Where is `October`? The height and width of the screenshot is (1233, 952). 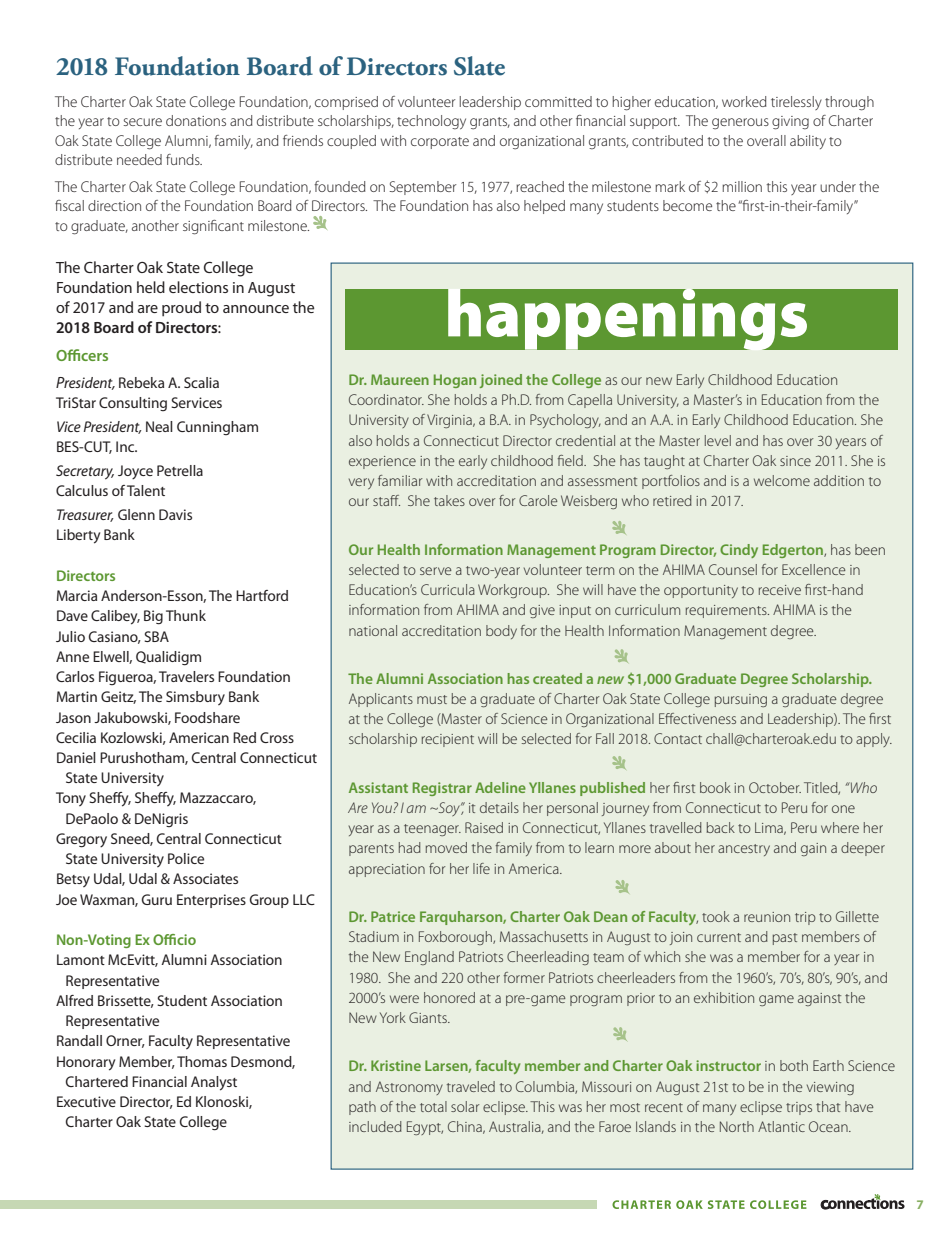
October is located at coordinates (775, 787).
